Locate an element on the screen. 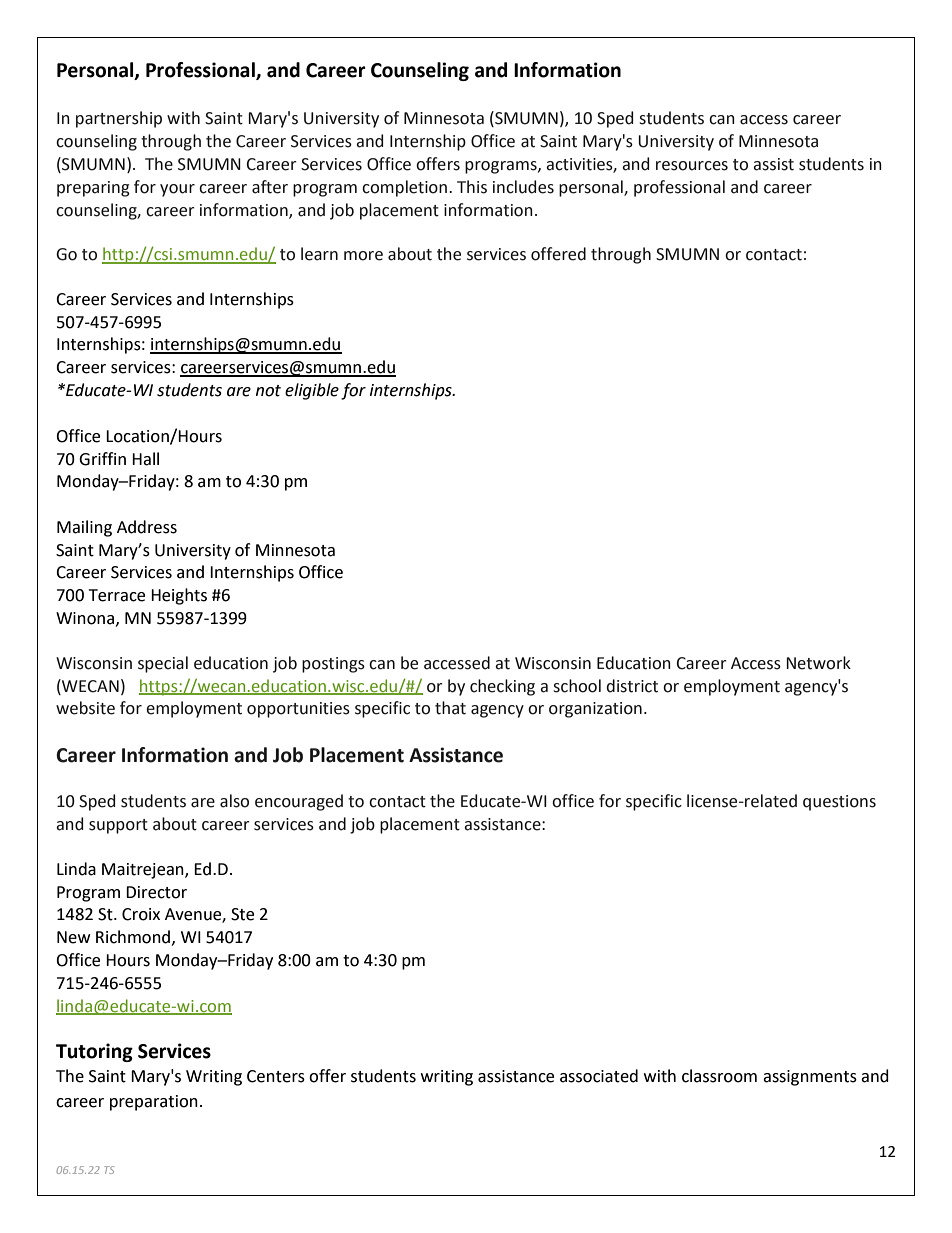  preparation is located at coordinates (154, 1103).
